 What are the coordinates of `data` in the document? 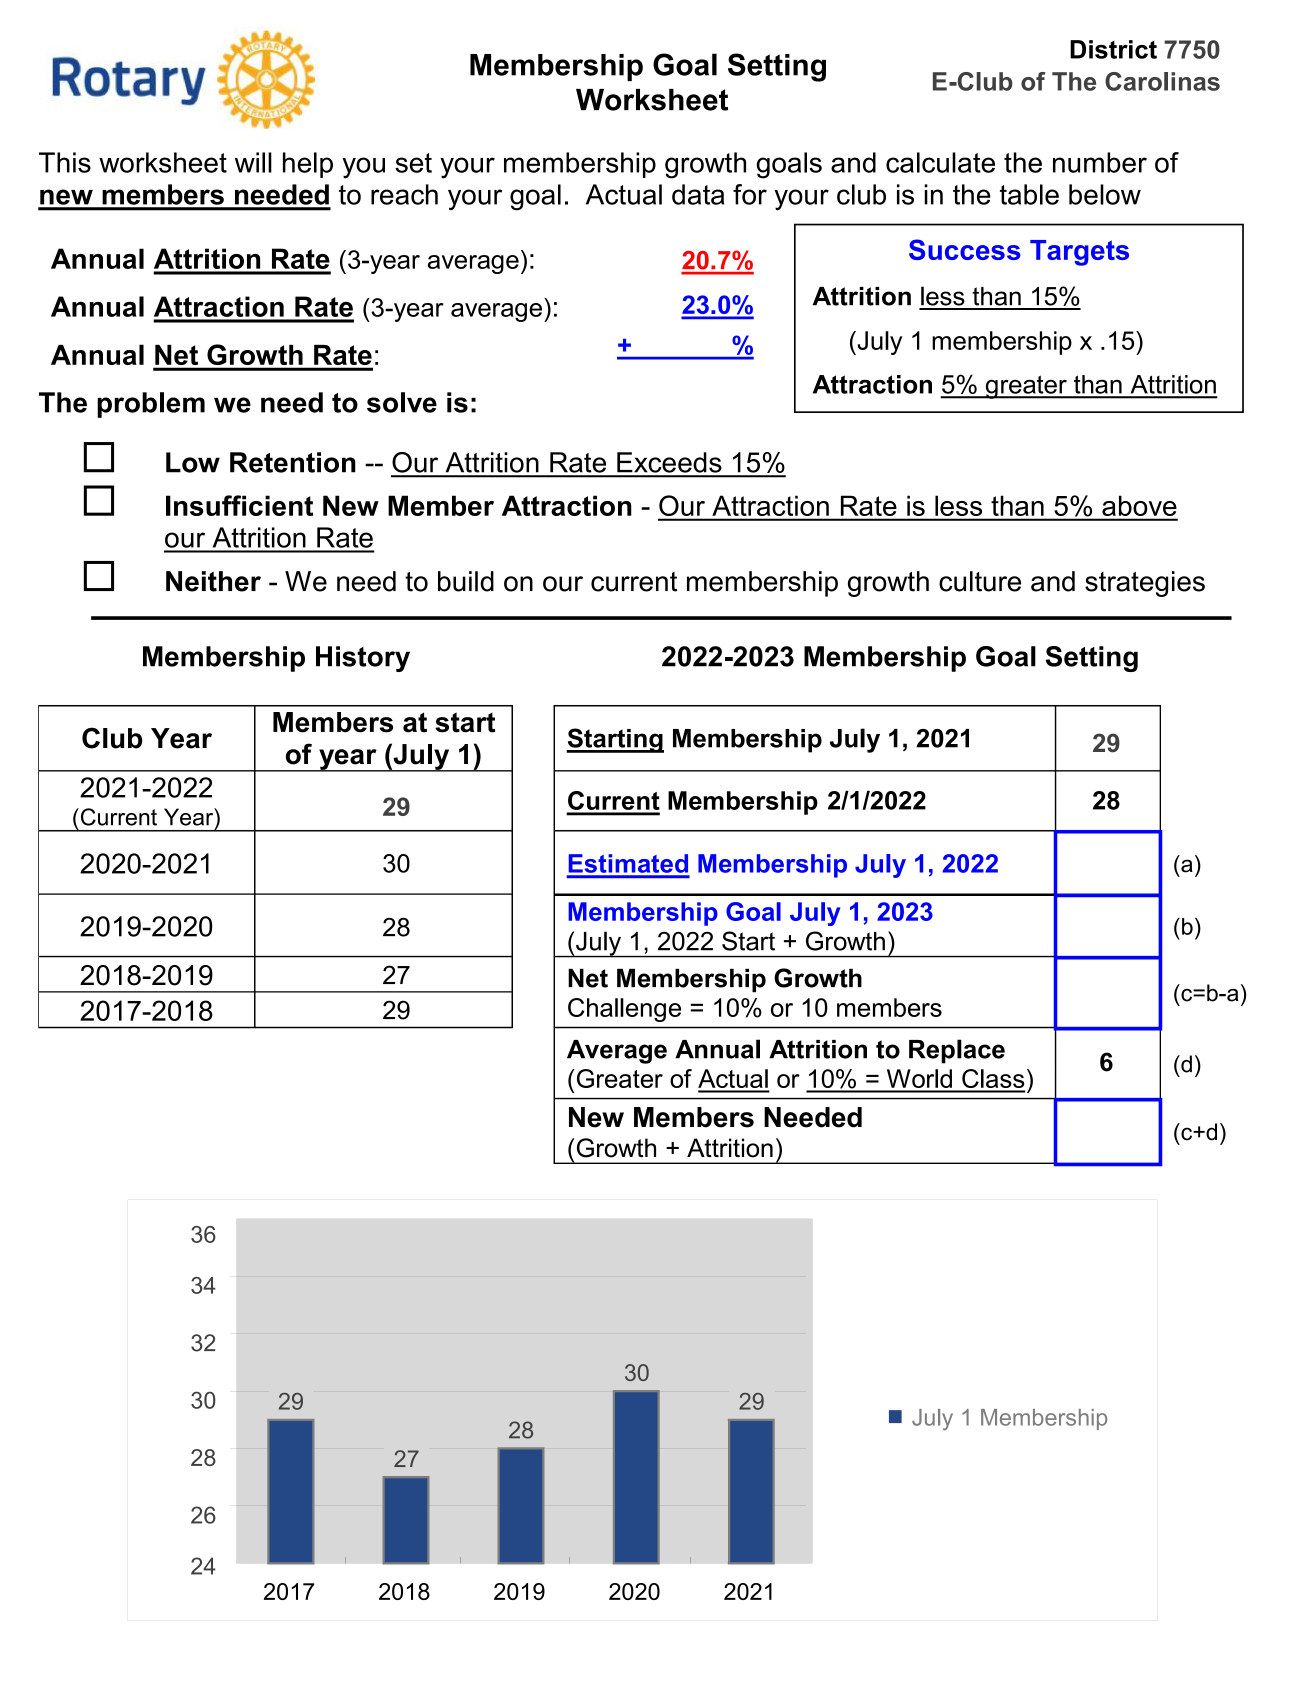 It's located at (698, 194).
